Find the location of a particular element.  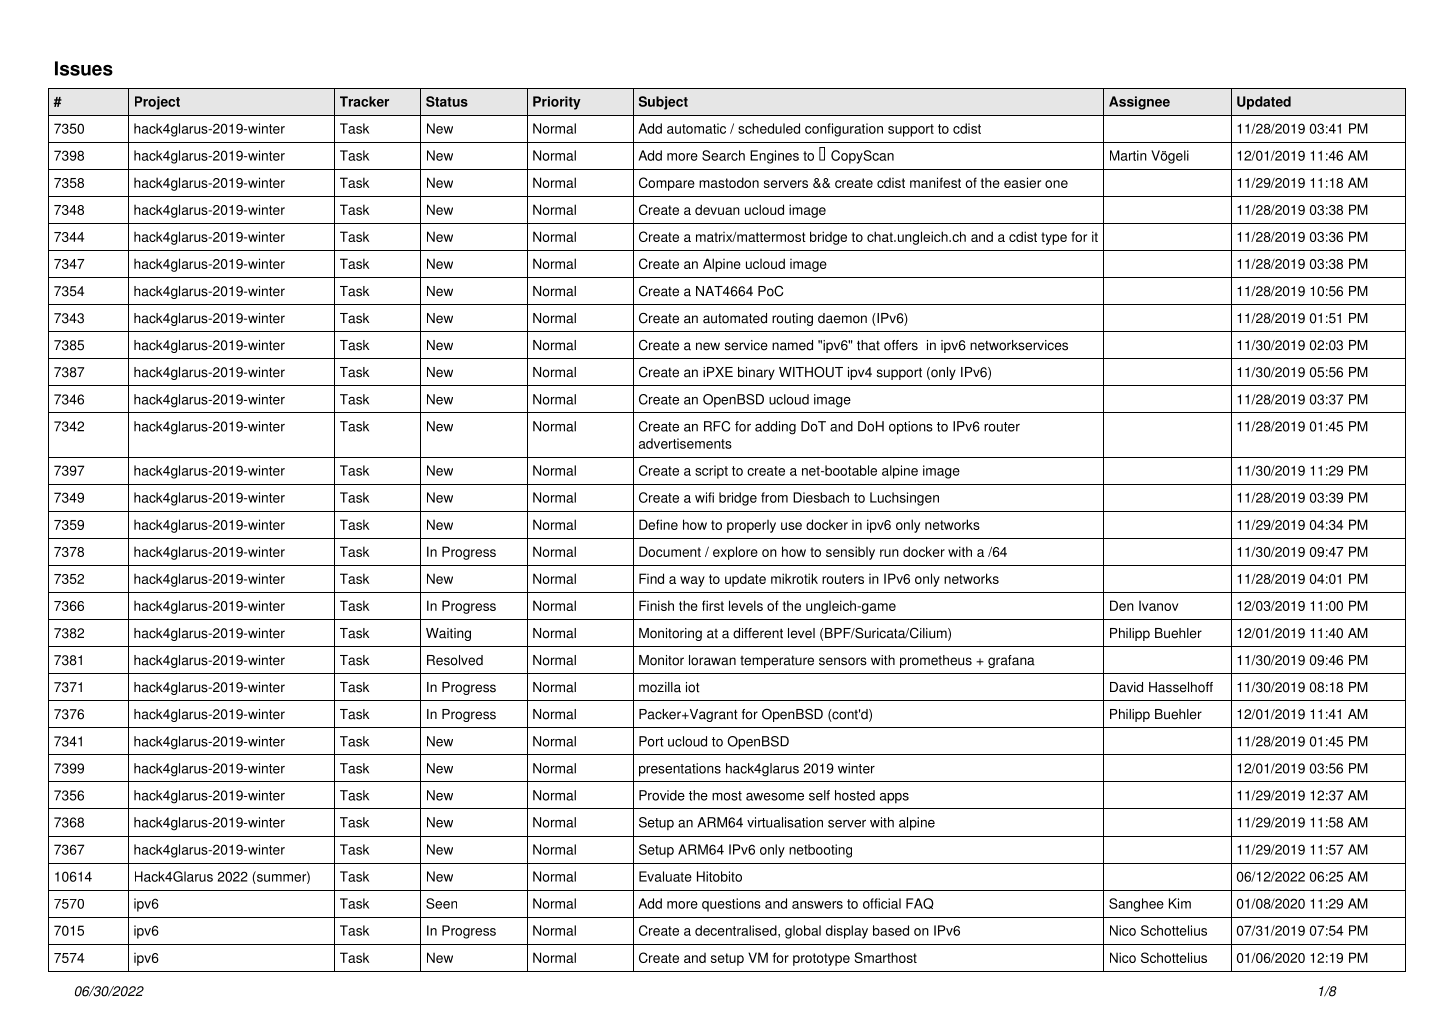

offers is located at coordinates (901, 345).
